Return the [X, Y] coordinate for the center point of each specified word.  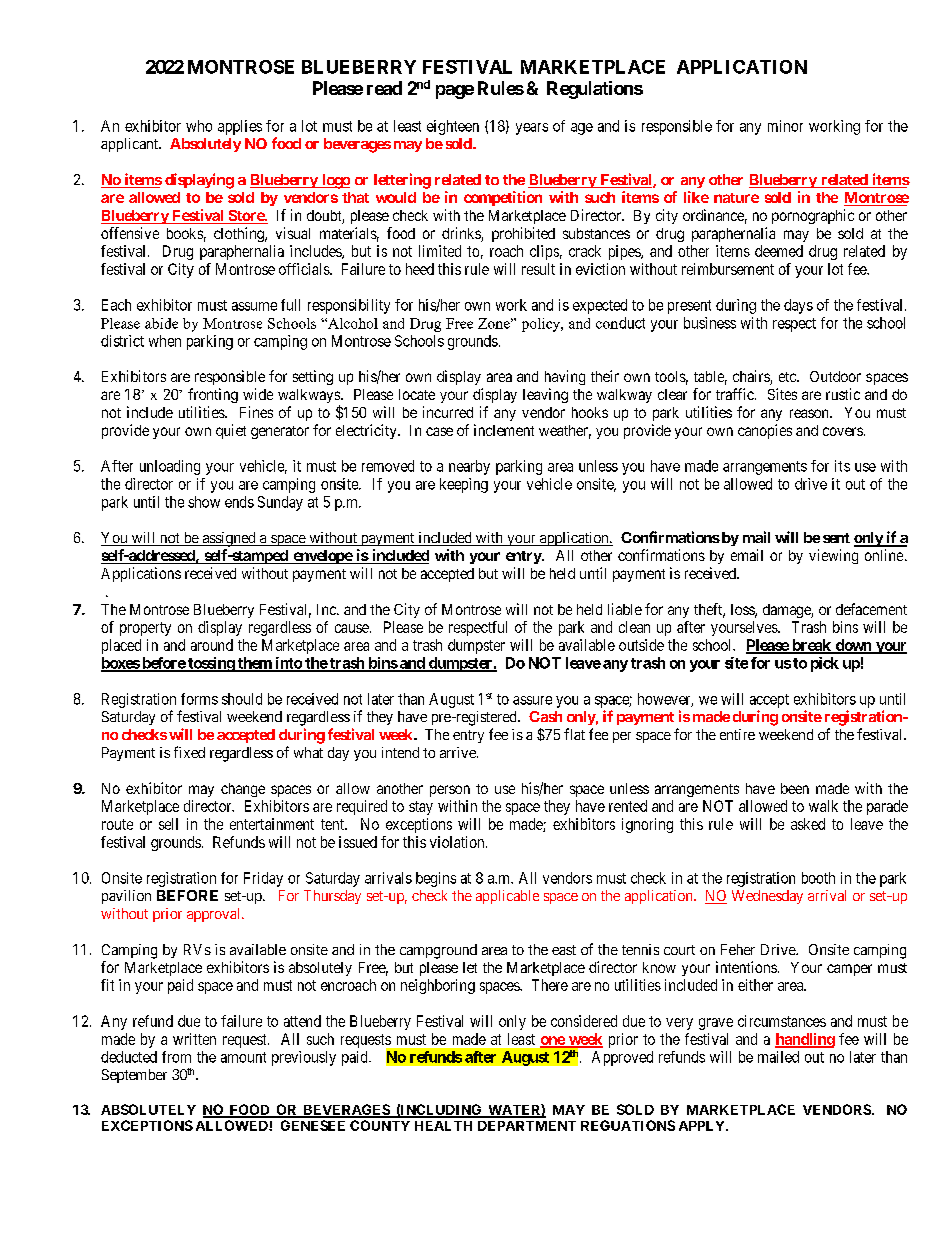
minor [785, 126]
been [795, 788]
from [176, 1057]
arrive [459, 752]
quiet [231, 431]
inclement [504, 430]
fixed [189, 752]
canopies [765, 431]
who [199, 126]
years [532, 129]
